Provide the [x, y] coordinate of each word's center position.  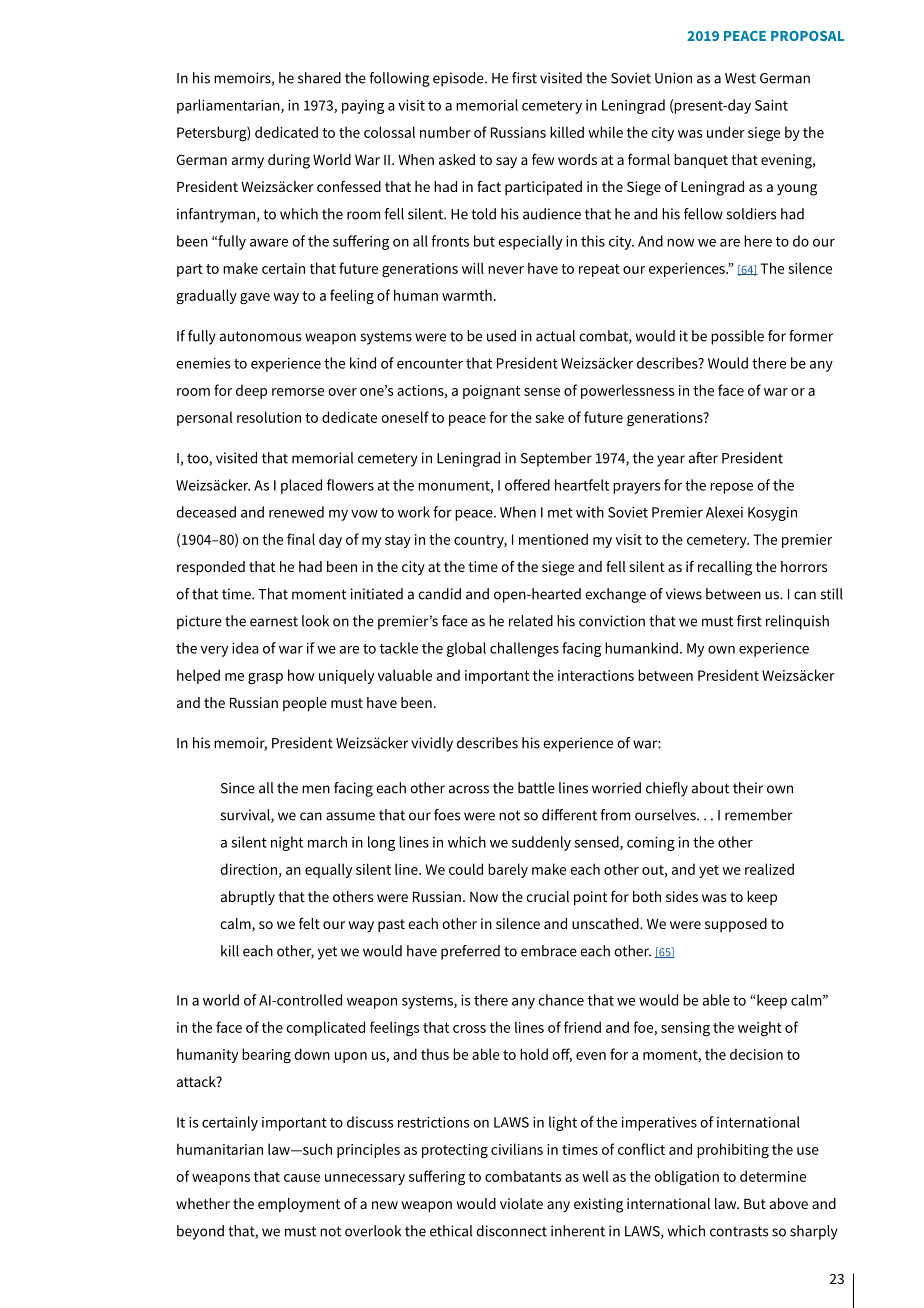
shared [319, 78]
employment [299, 1205]
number [445, 132]
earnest [274, 621]
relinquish [797, 622]
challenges [524, 649]
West [740, 78]
